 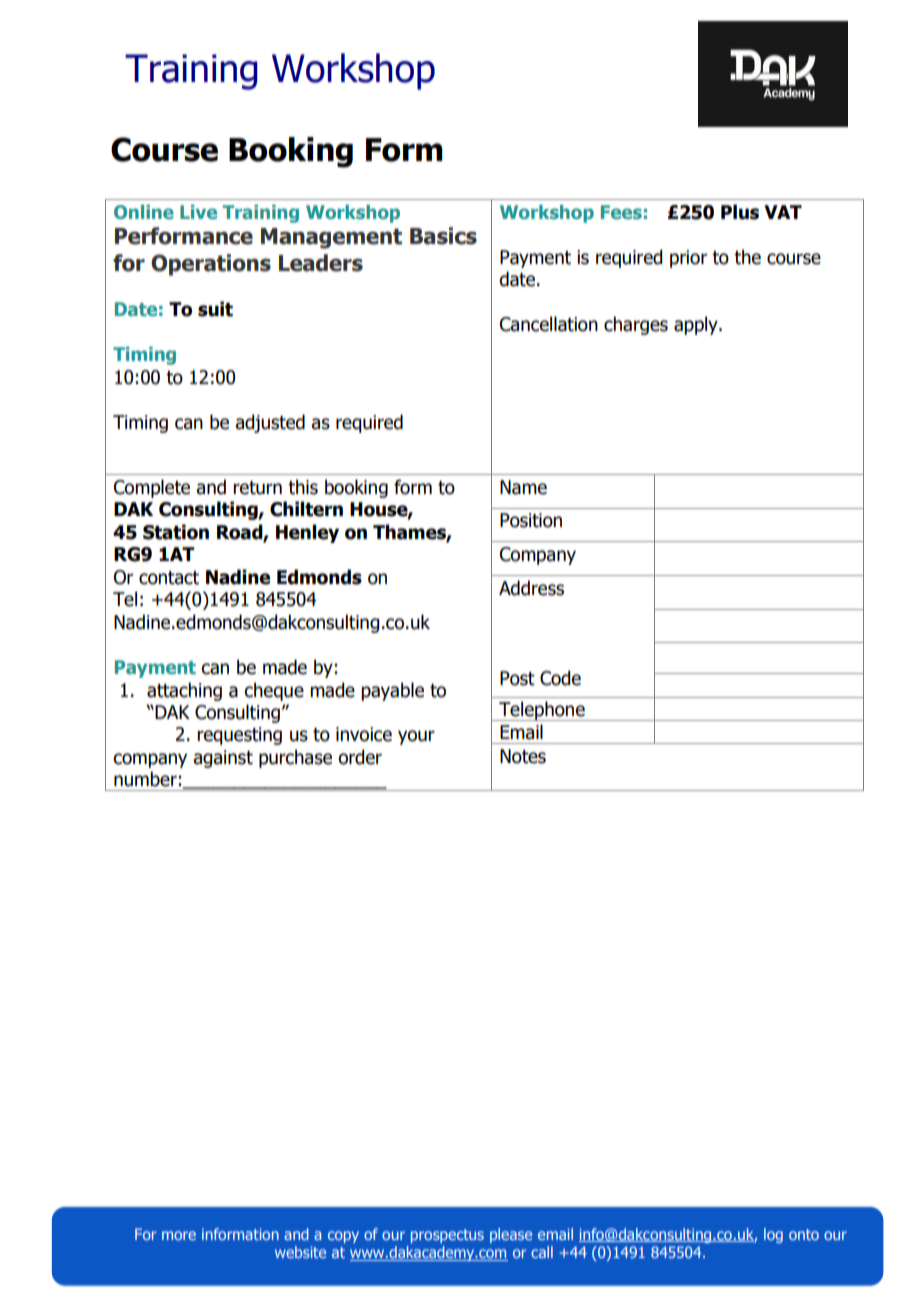 I want to click on prospectus, so click(x=447, y=1236).
